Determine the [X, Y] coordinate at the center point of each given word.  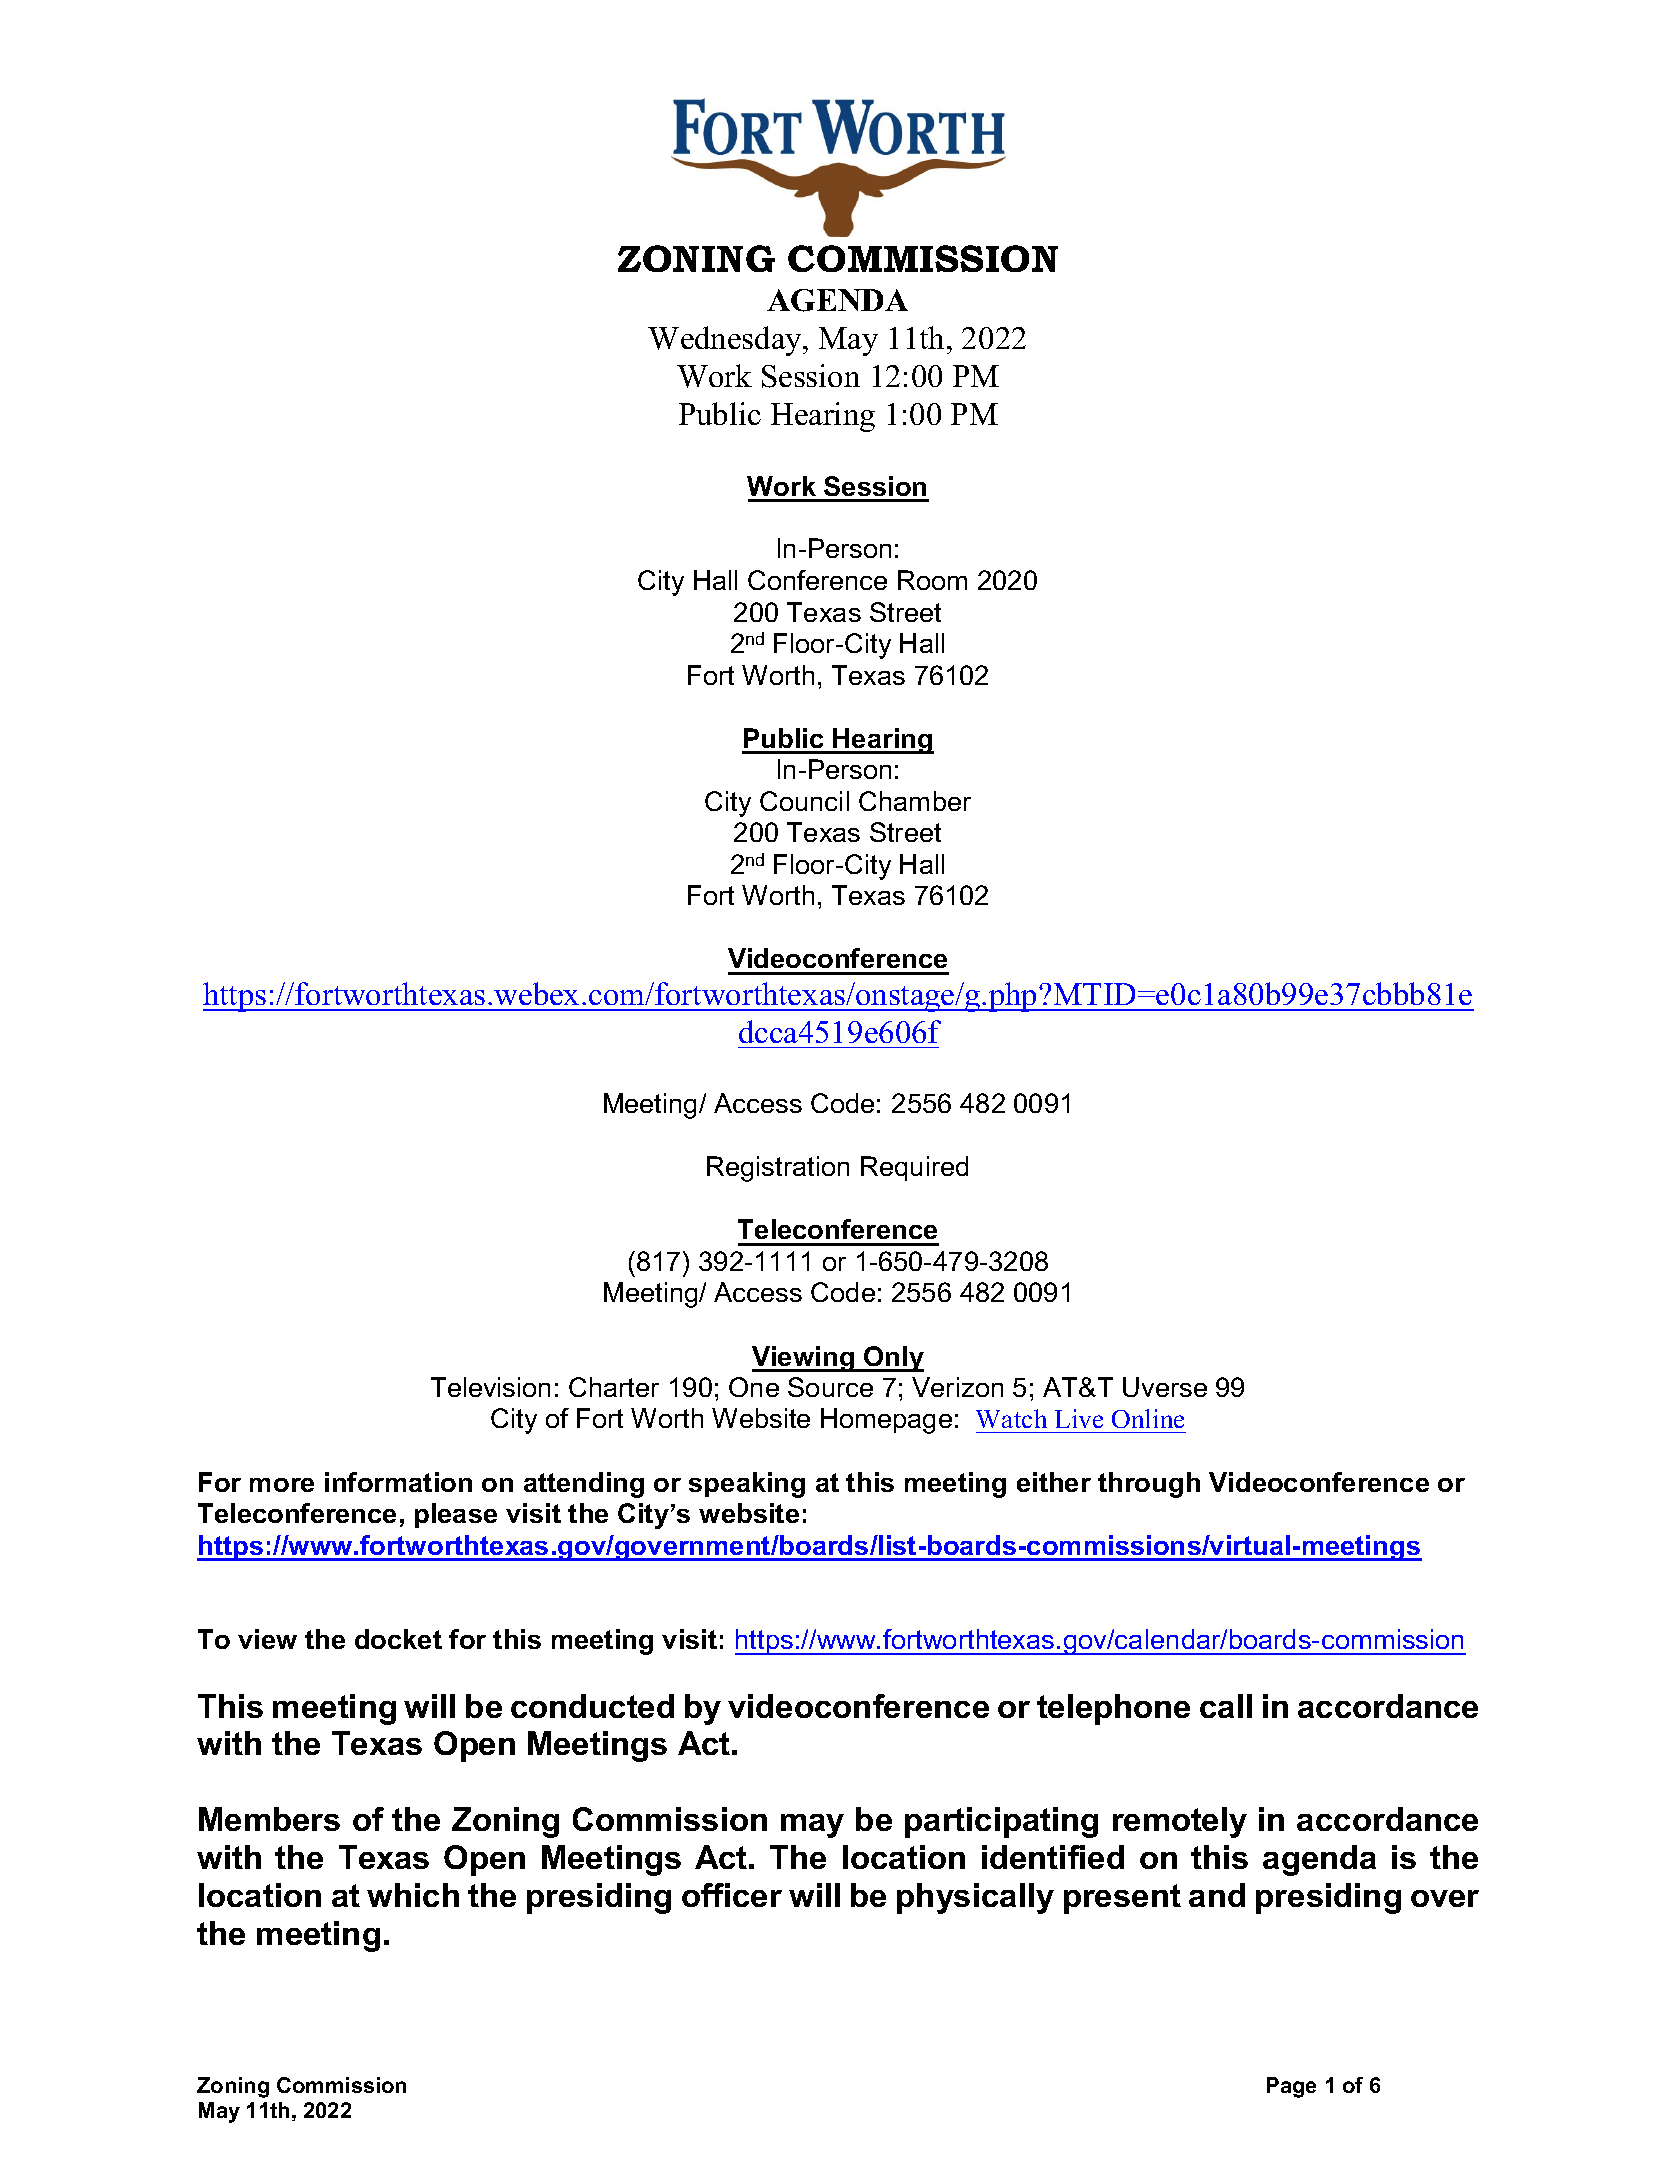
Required [914, 1168]
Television [490, 1387]
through [1149, 1485]
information [398, 1482]
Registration [778, 1169]
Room [932, 580]
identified [1053, 1857]
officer [732, 1895]
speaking [747, 1485]
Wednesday [726, 341]
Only [893, 1359]
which [413, 1895]
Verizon [957, 1387]
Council [804, 801]
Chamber [915, 801]
